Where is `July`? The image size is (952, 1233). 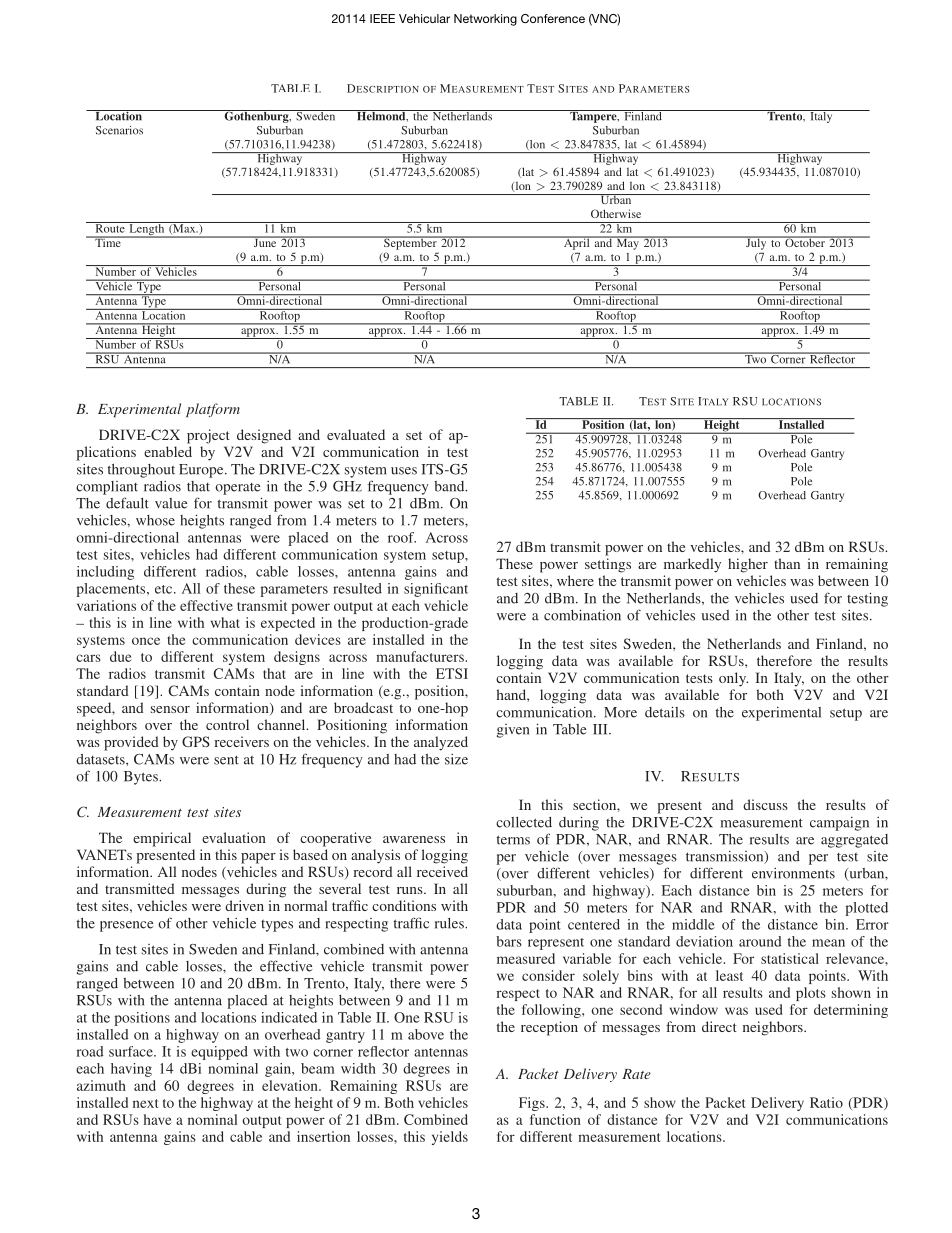
July is located at coordinates (756, 243).
